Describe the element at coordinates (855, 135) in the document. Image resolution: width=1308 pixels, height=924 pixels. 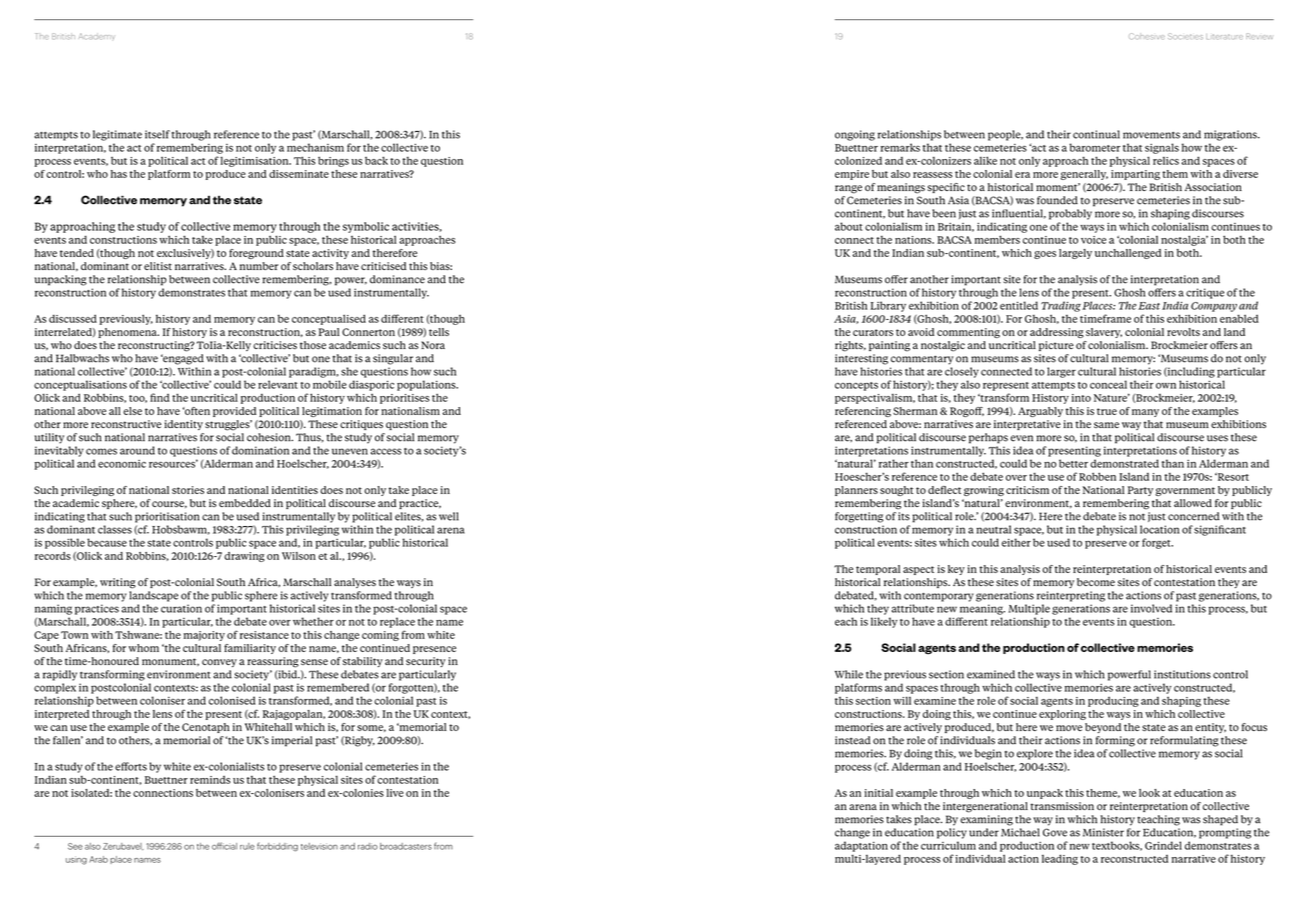
I see `ongoing` at that location.
